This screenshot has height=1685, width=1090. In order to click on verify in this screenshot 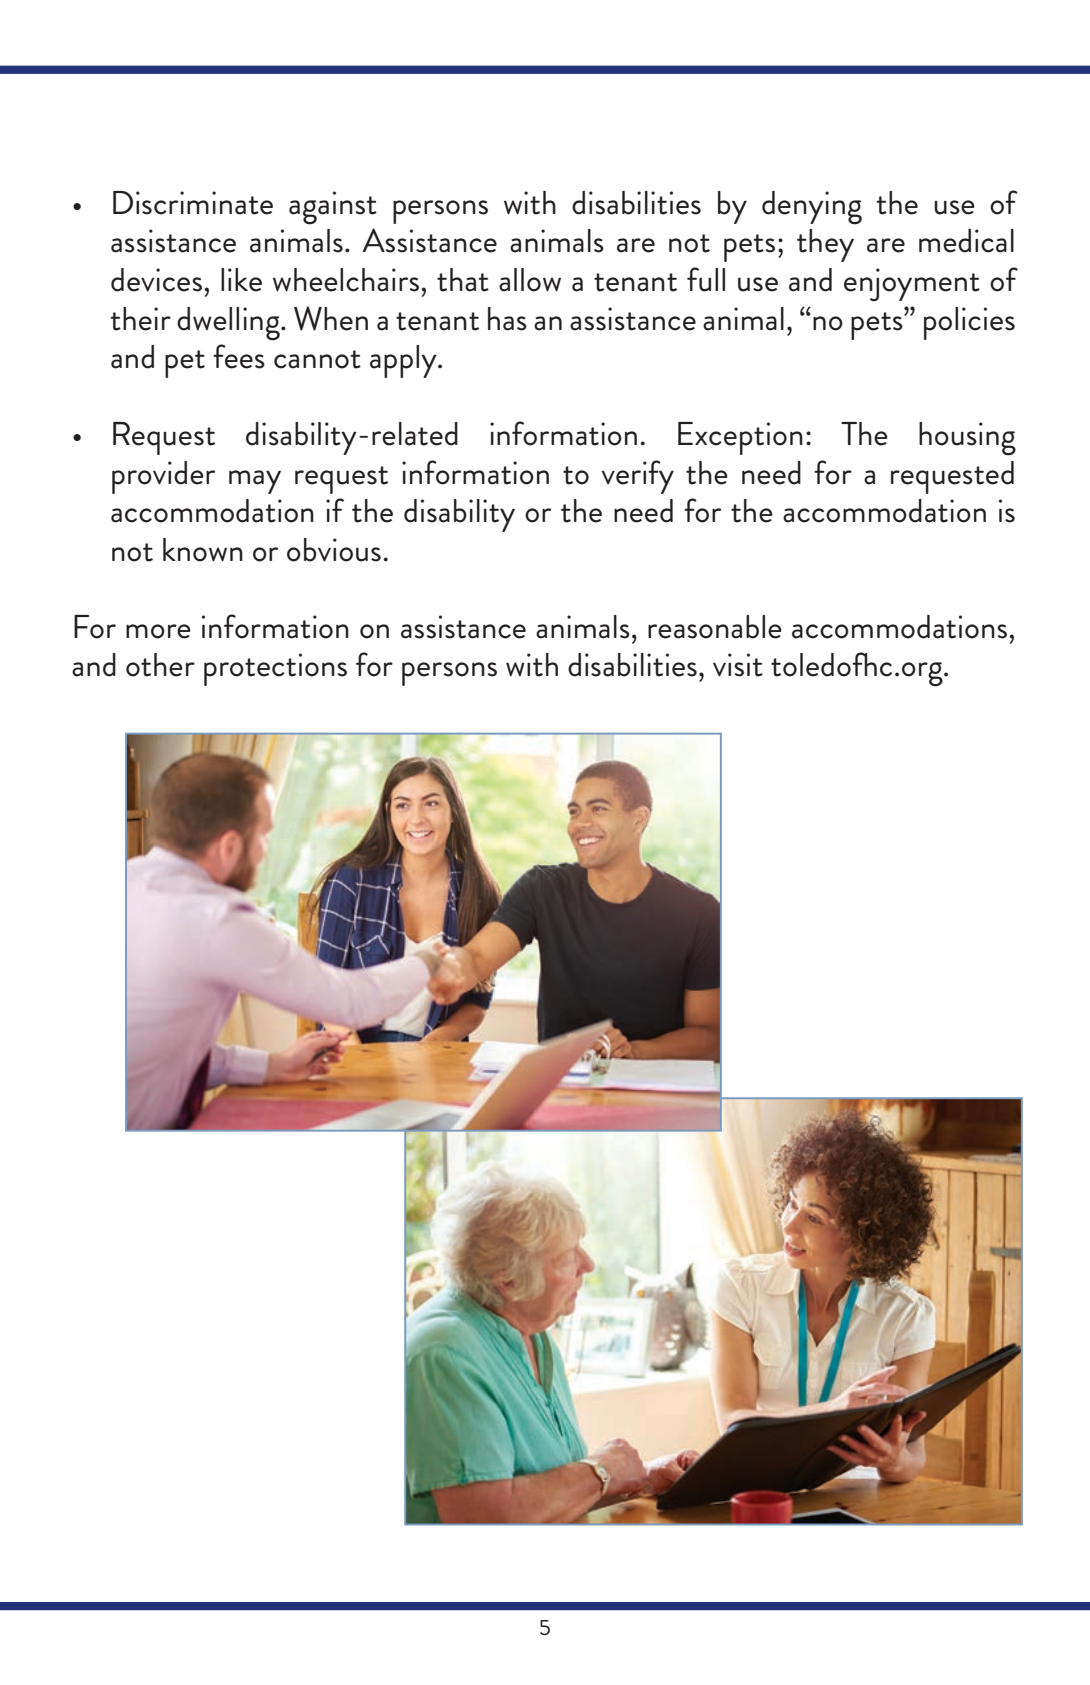, I will do `click(637, 477)`.
